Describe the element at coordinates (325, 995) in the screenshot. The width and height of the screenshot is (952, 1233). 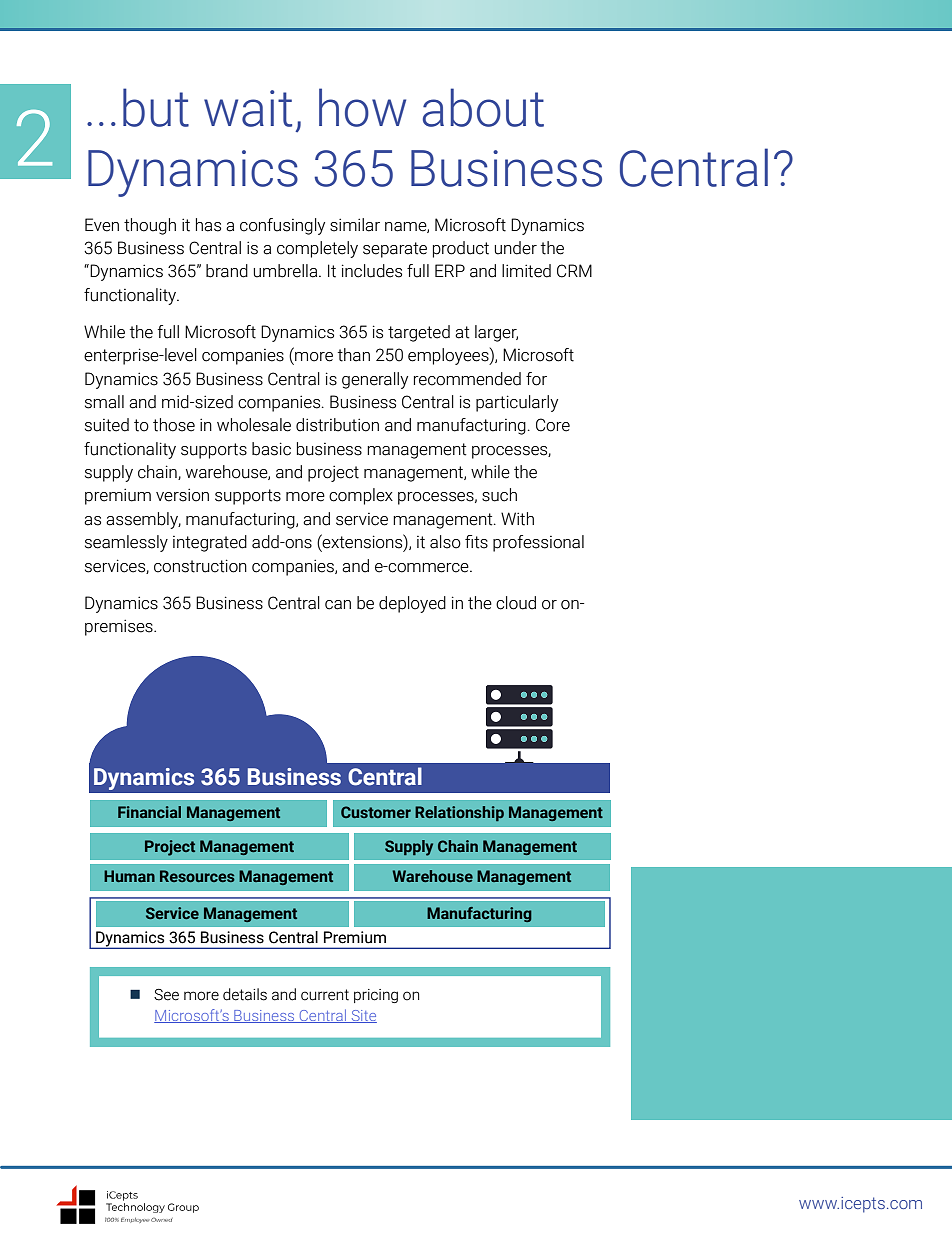
I see `current` at that location.
